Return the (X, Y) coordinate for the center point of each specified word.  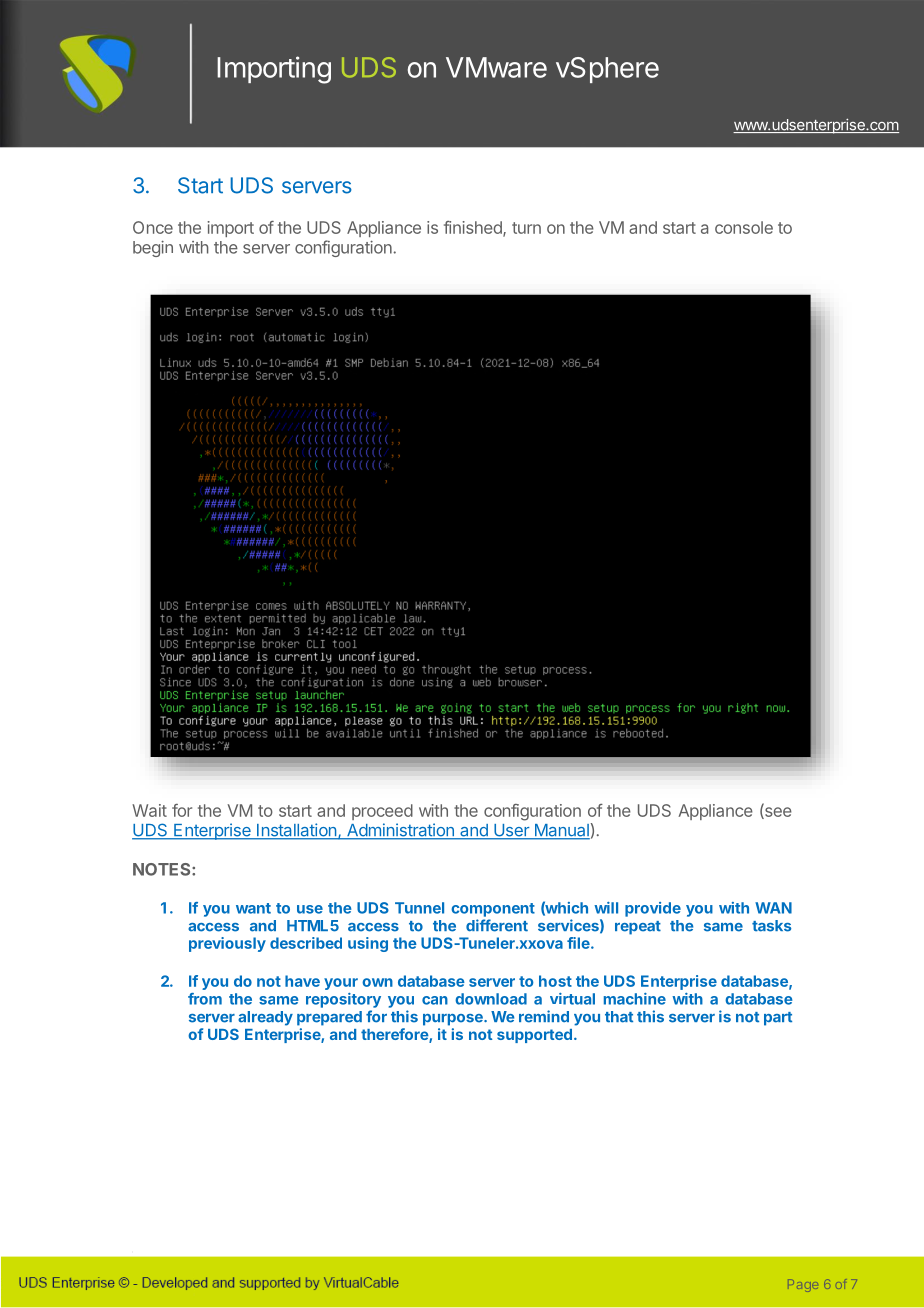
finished (474, 228)
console (744, 227)
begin (153, 249)
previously (227, 944)
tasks (771, 926)
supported (534, 1036)
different (497, 925)
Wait (149, 810)
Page (803, 1285)
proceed (382, 812)
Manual (561, 831)
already (265, 1018)
